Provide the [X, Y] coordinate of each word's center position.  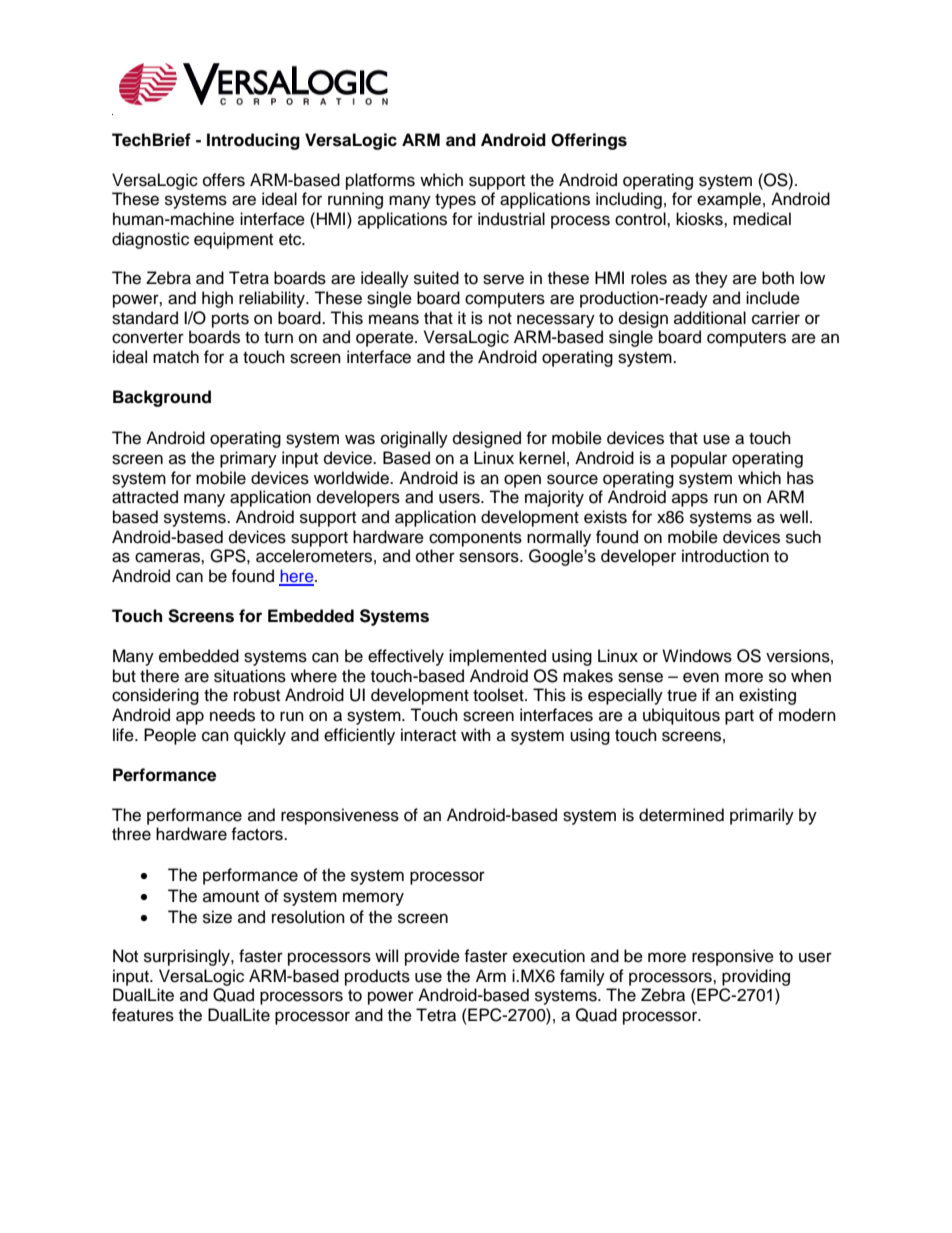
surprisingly [188, 957]
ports [230, 320]
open [522, 481]
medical [762, 219]
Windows [697, 656]
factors [258, 834]
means [394, 319]
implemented [497, 657]
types [455, 201]
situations [250, 676]
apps [690, 500]
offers [224, 180]
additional [710, 318]
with [476, 734]
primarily [762, 816]
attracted [145, 497]
